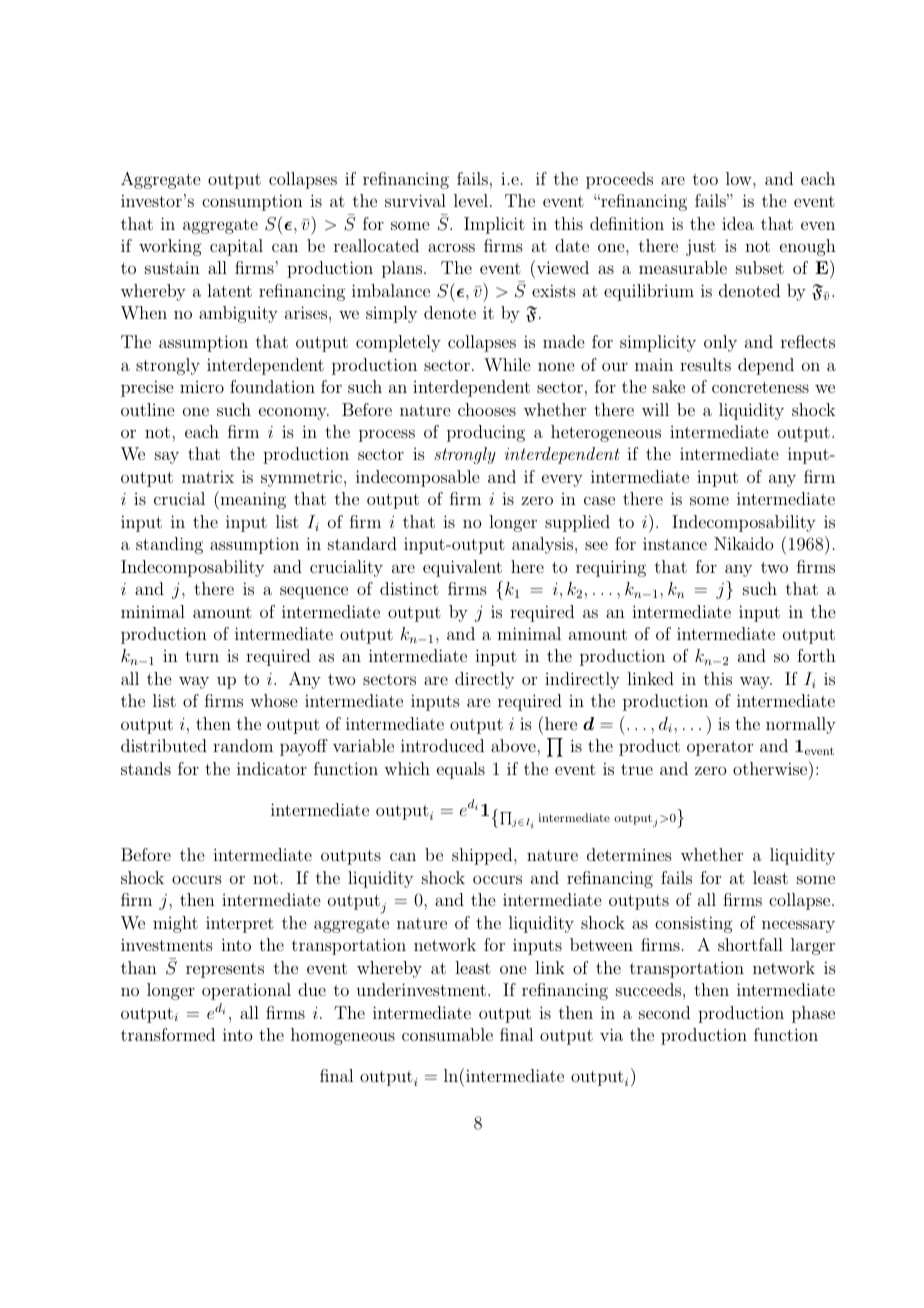  Describe the element at coordinates (771, 768) in the screenshot. I see `otherwise` at that location.
